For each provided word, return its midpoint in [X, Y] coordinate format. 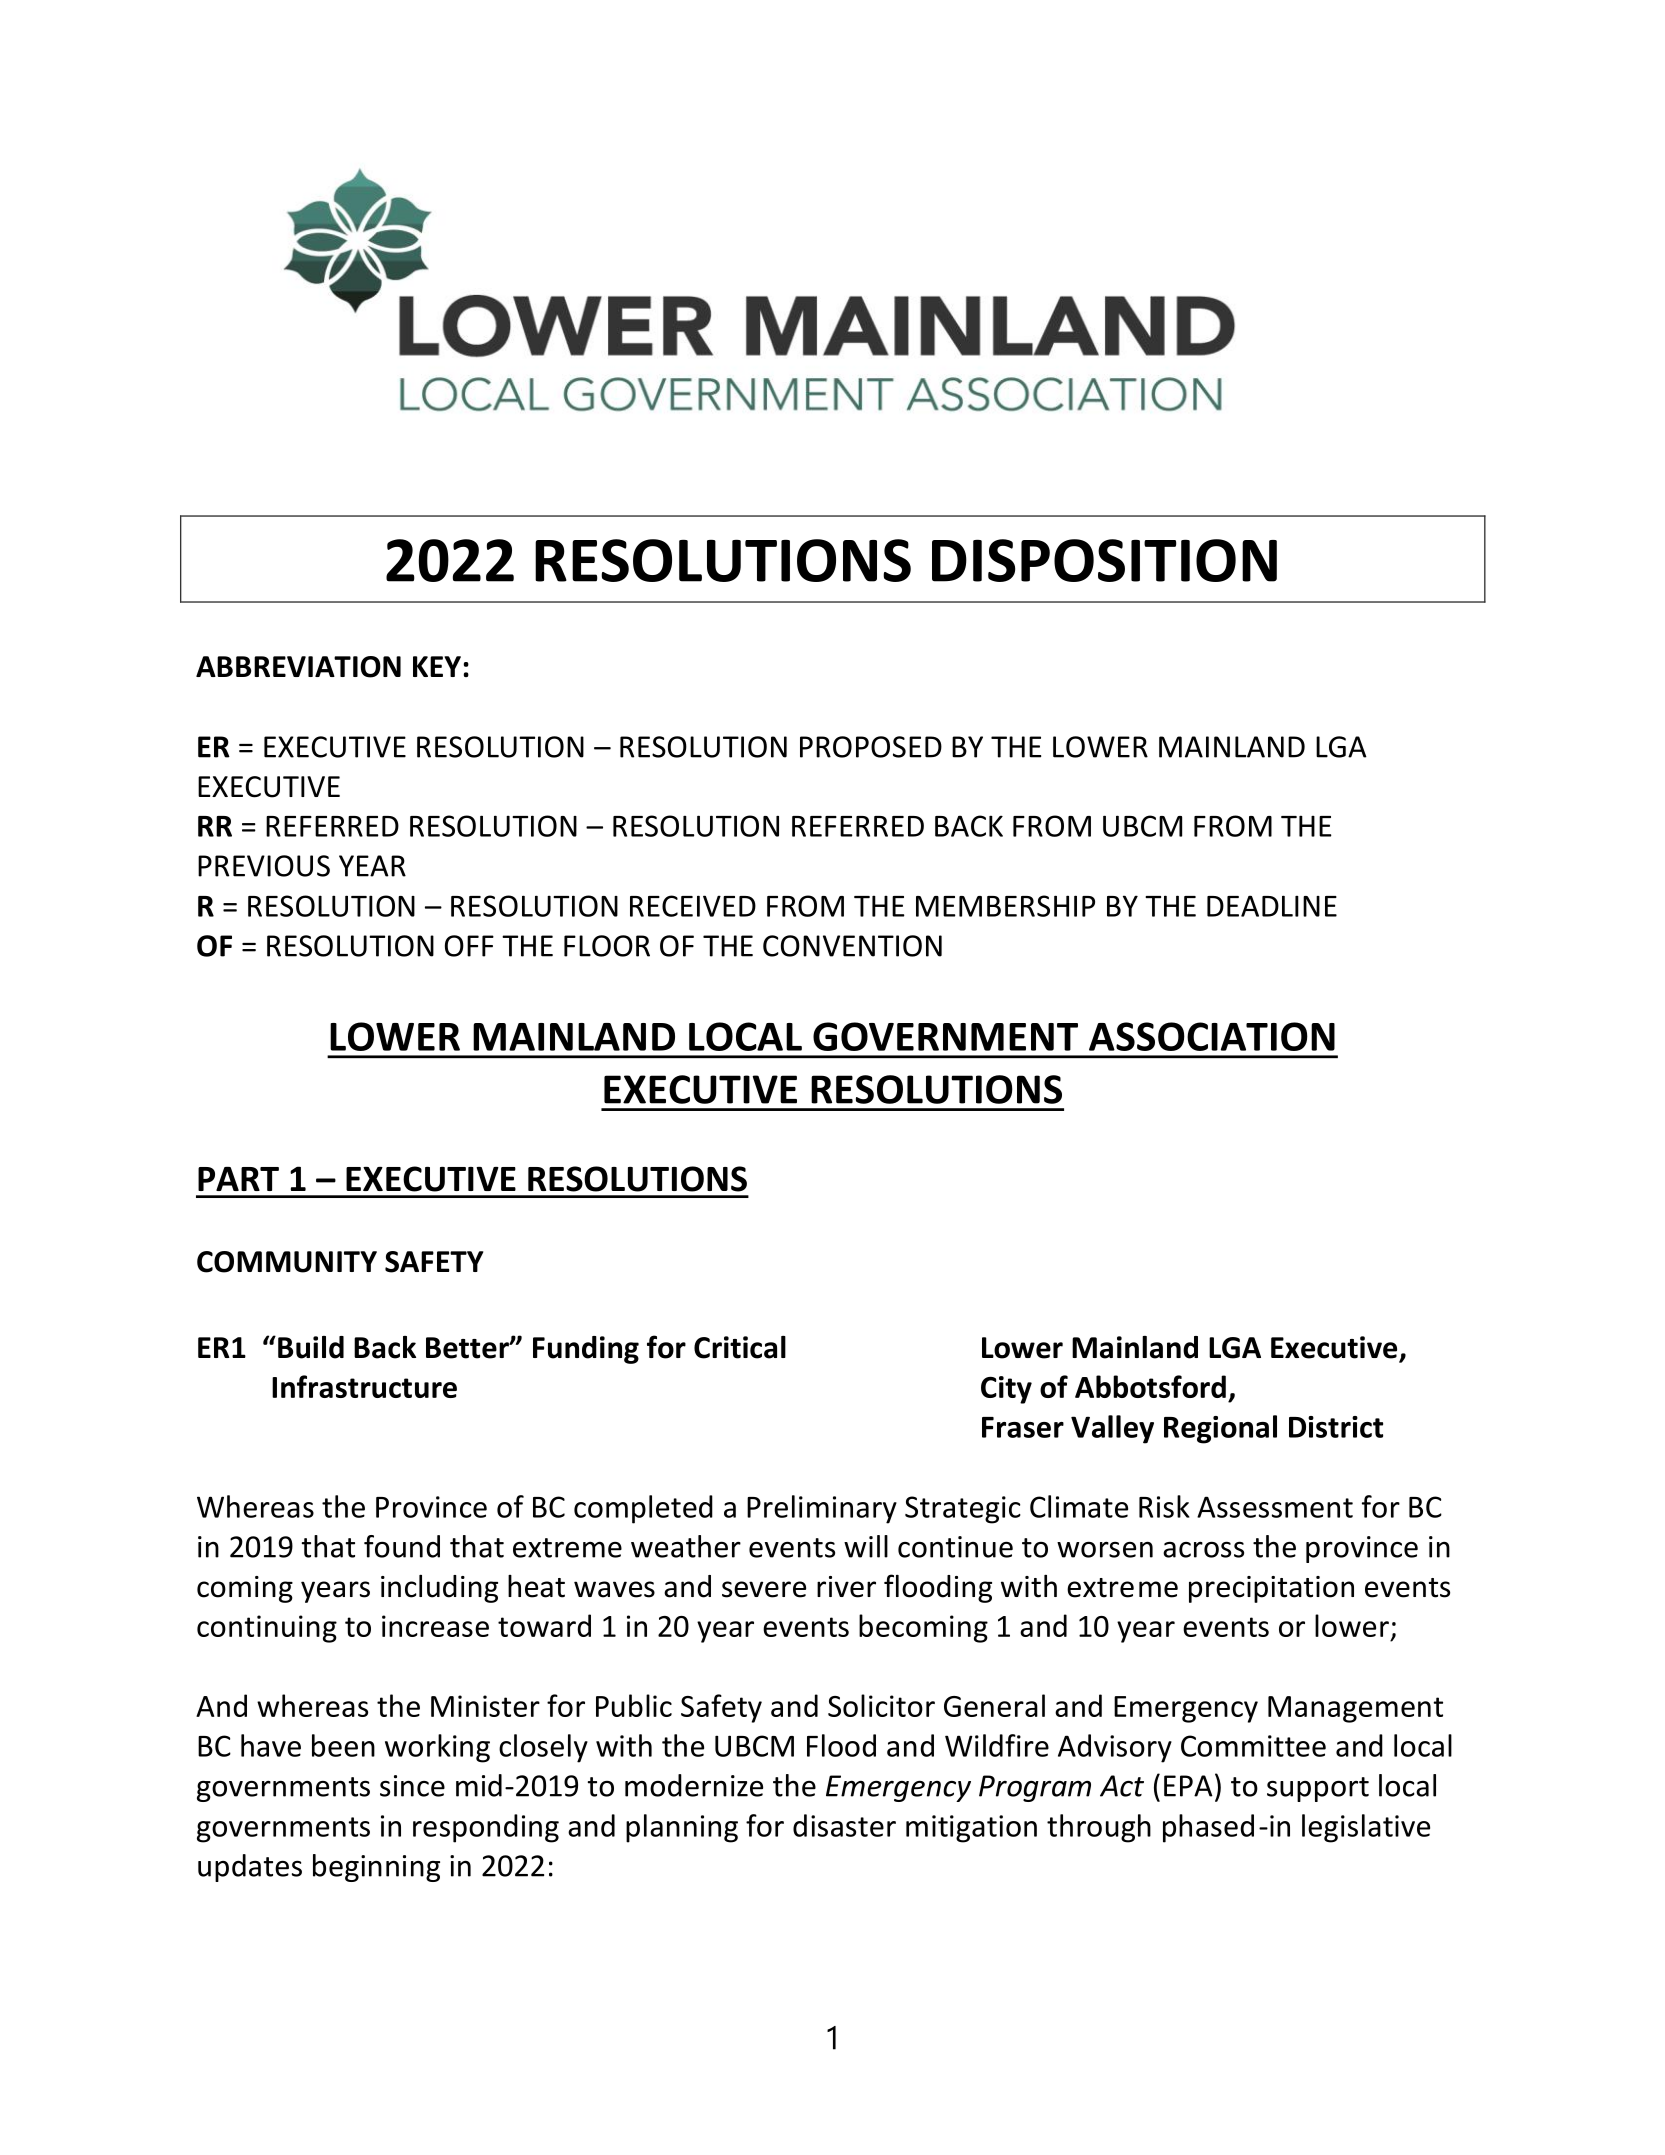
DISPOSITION [1104, 560]
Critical [740, 1347]
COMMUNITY [287, 1262]
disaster [844, 1825]
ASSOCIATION [1212, 1036]
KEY [437, 666]
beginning [376, 1868]
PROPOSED [871, 747]
